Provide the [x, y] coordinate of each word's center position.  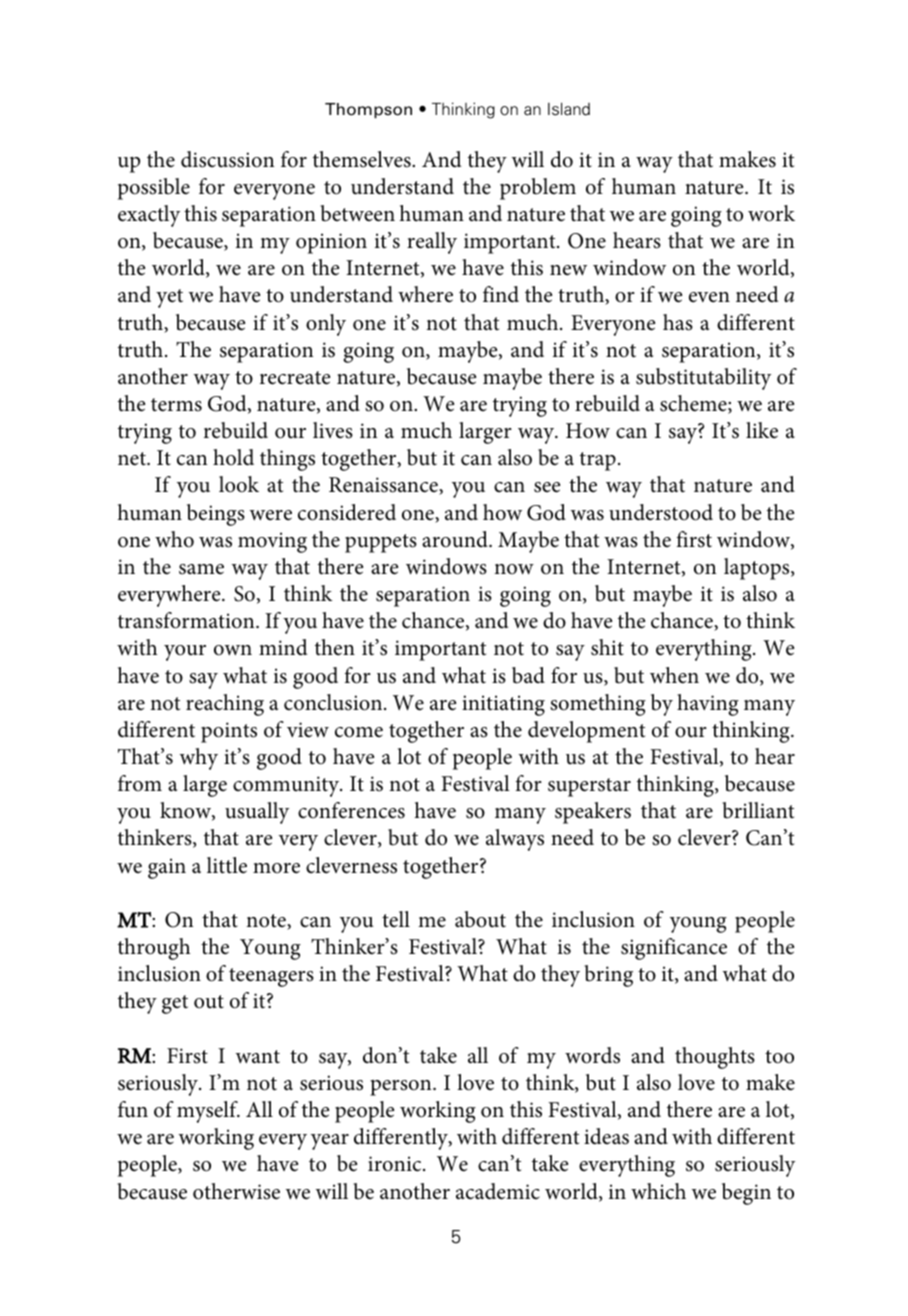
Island [569, 109]
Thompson [368, 111]
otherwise [236, 1191]
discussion [227, 159]
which [658, 1191]
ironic [396, 1164]
